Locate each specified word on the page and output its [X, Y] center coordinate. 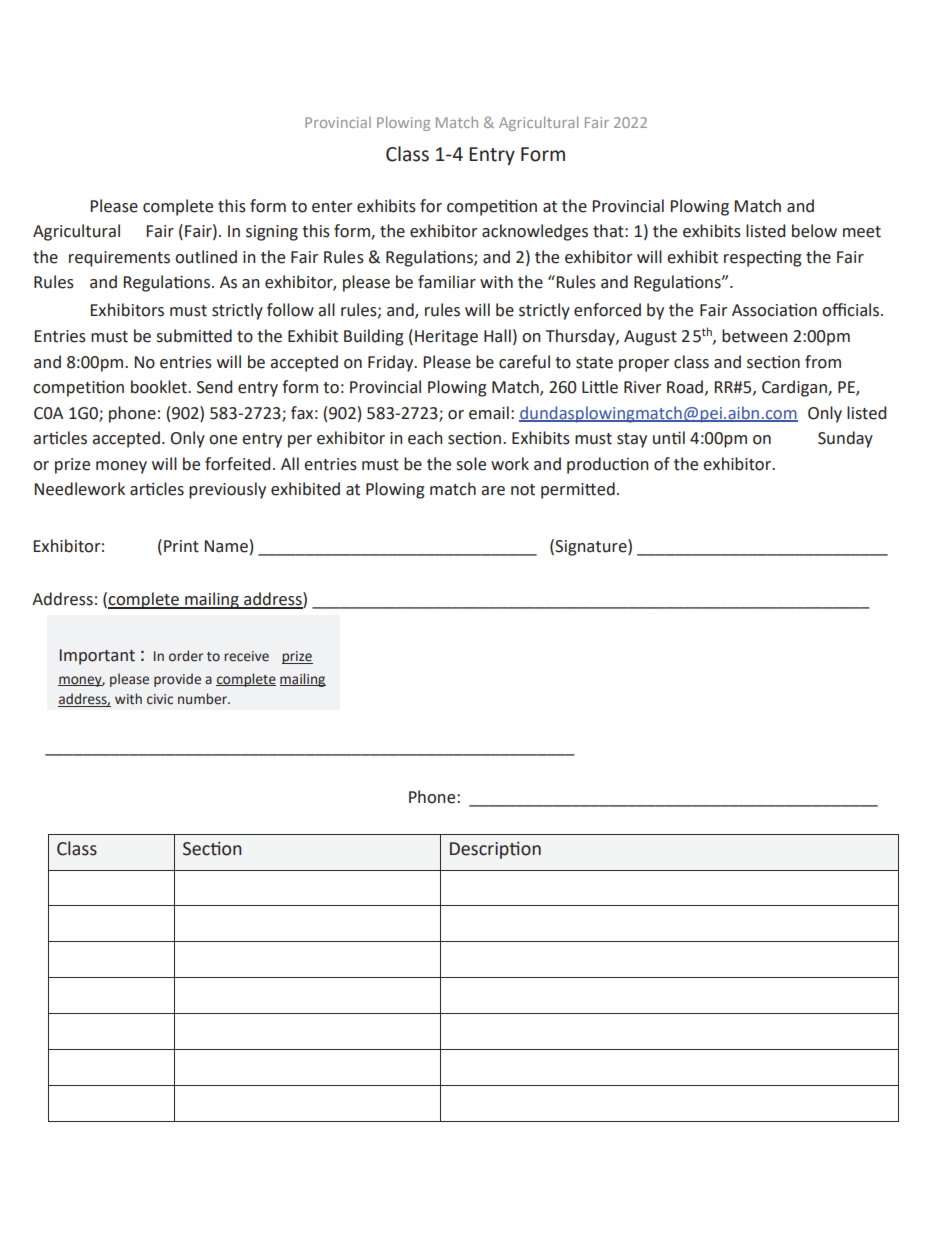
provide [177, 680]
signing [272, 233]
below [814, 231]
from [823, 362]
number [203, 699]
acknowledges [535, 232]
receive [246, 656]
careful [524, 362]
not [523, 490]
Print [181, 546]
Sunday [845, 439]
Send [214, 387]
